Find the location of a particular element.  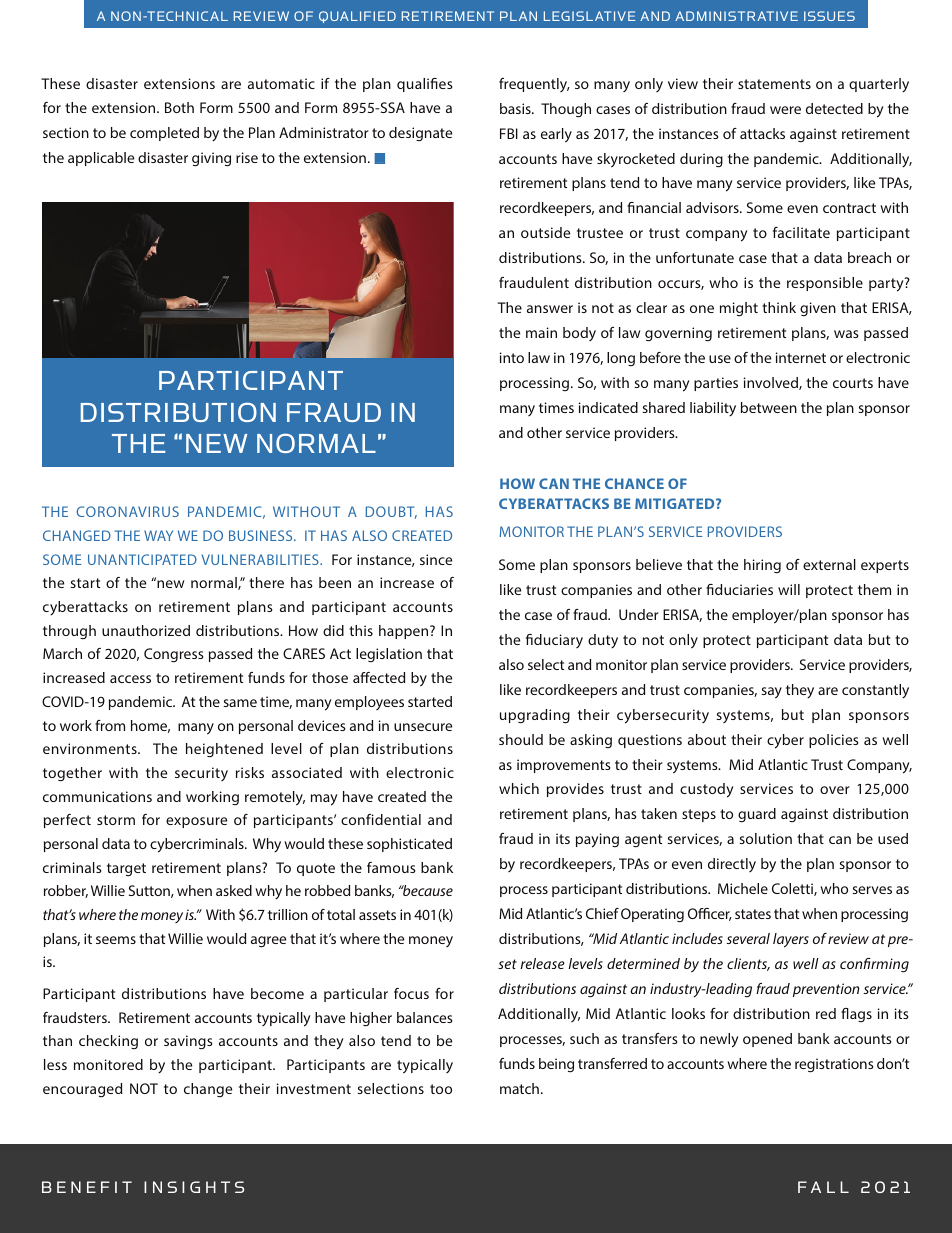

which is located at coordinates (519, 788).
